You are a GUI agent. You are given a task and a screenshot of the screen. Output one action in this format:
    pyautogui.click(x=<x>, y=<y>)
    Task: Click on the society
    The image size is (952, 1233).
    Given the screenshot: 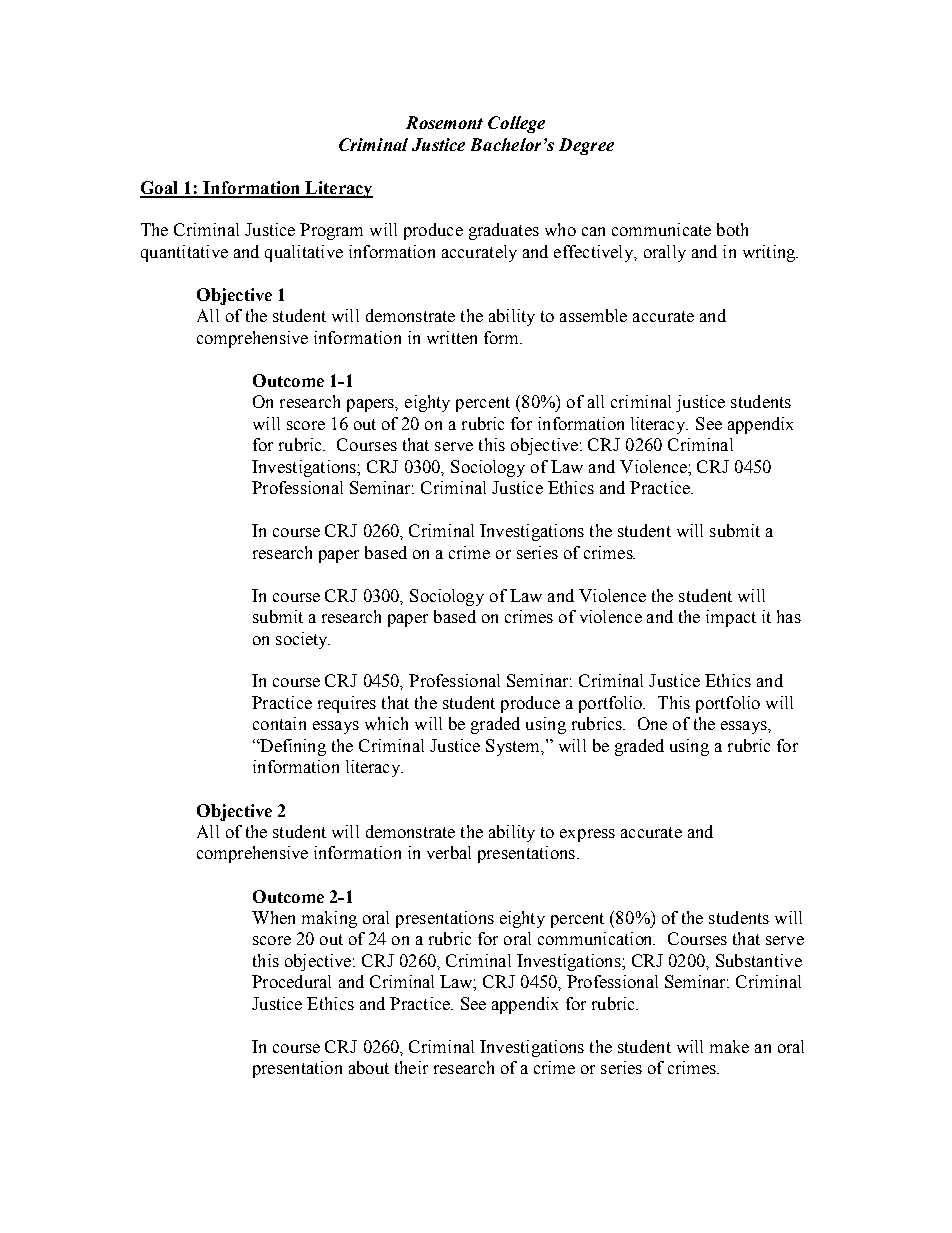 What is the action you would take?
    pyautogui.click(x=303, y=640)
